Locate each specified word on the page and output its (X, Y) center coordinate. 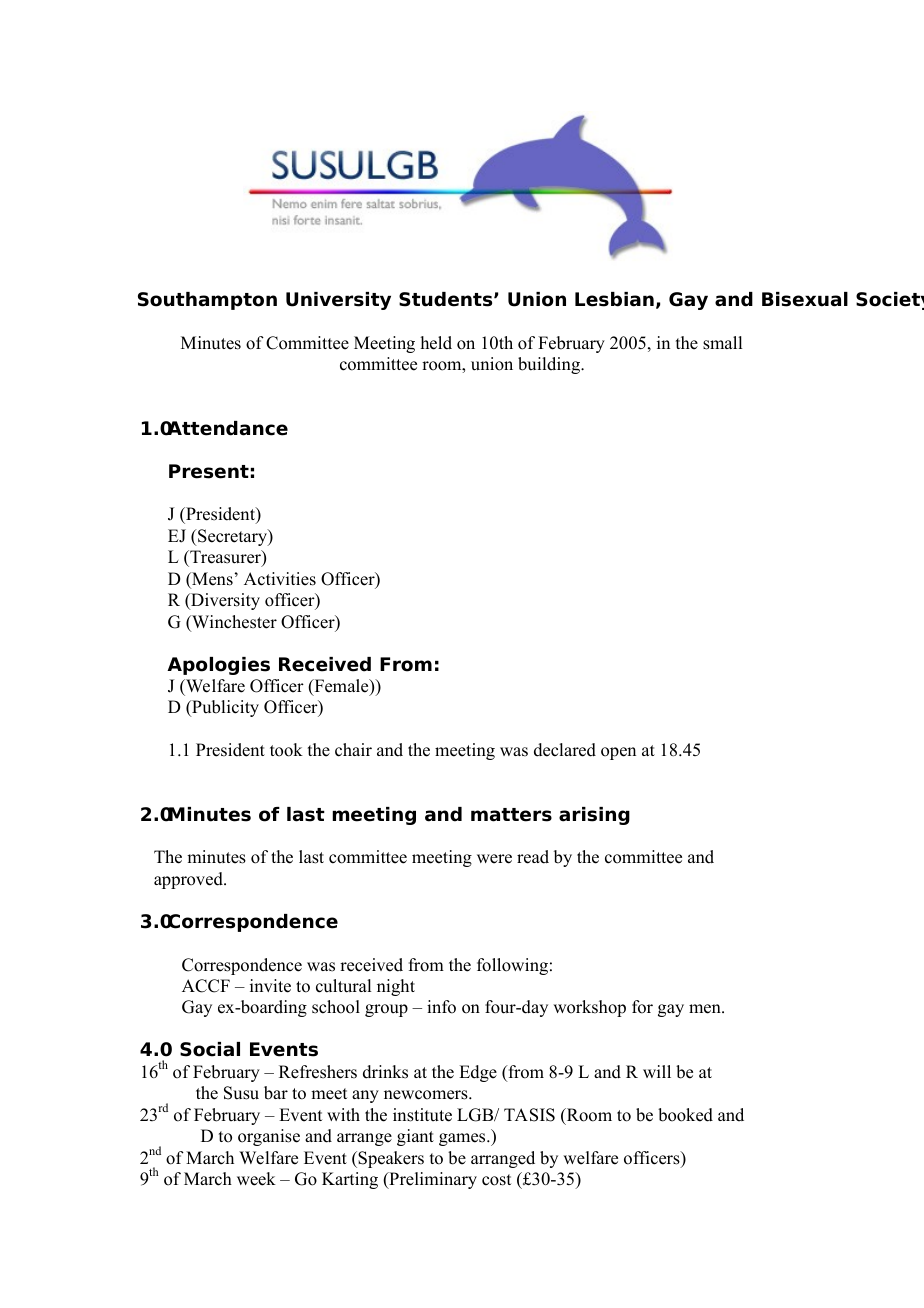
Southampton (207, 301)
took (286, 750)
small (722, 343)
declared (565, 750)
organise (269, 1137)
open (618, 753)
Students (447, 299)
